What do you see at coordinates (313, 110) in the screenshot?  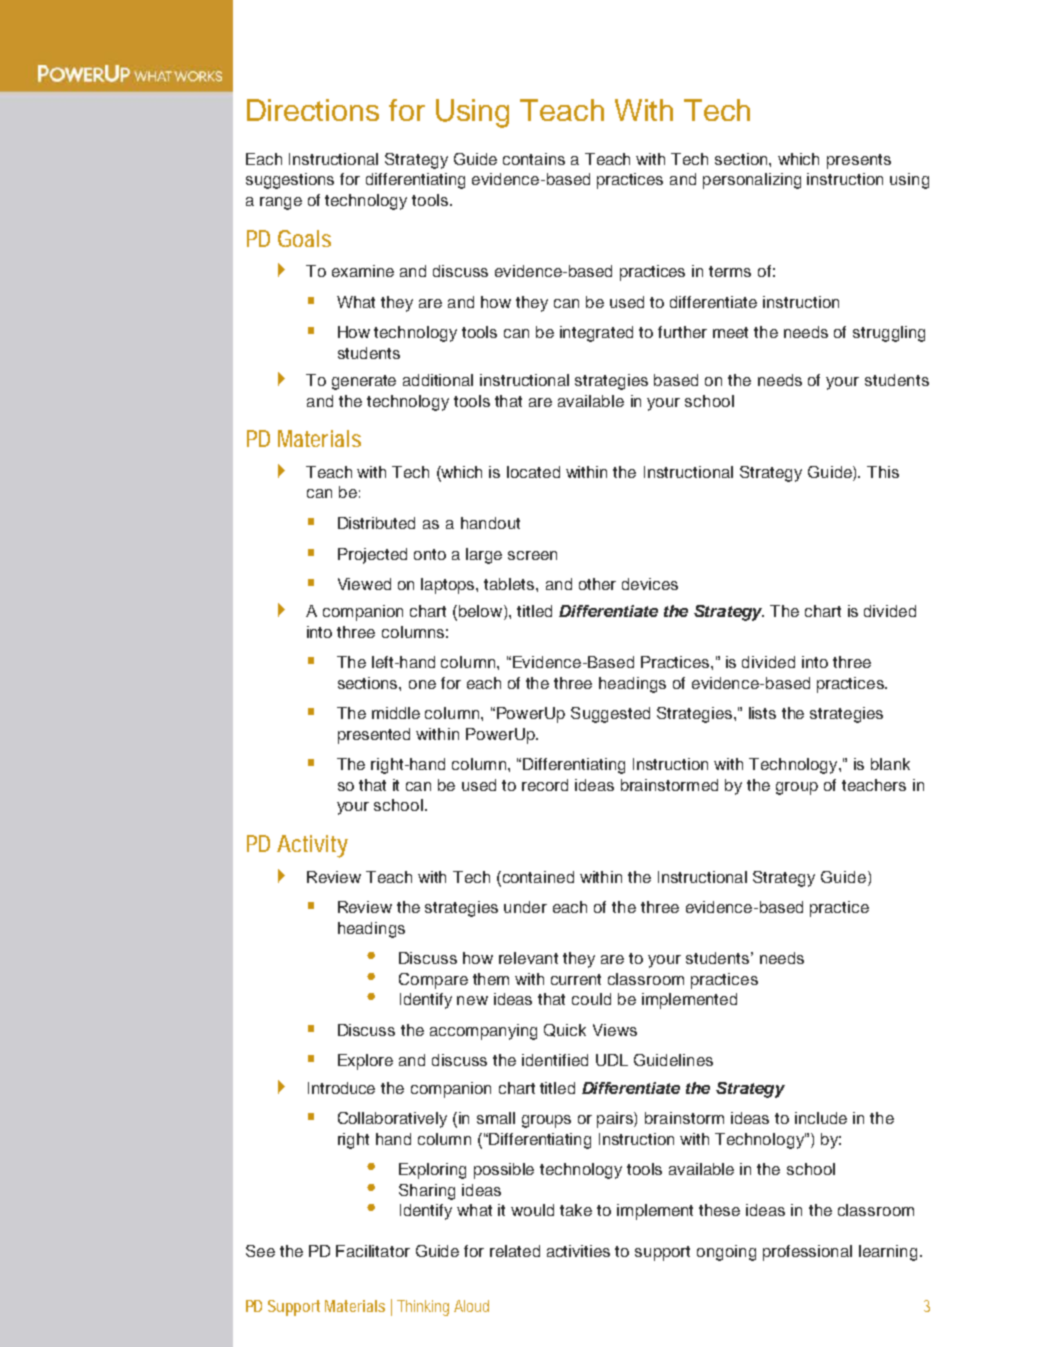 I see `Directions` at bounding box center [313, 110].
